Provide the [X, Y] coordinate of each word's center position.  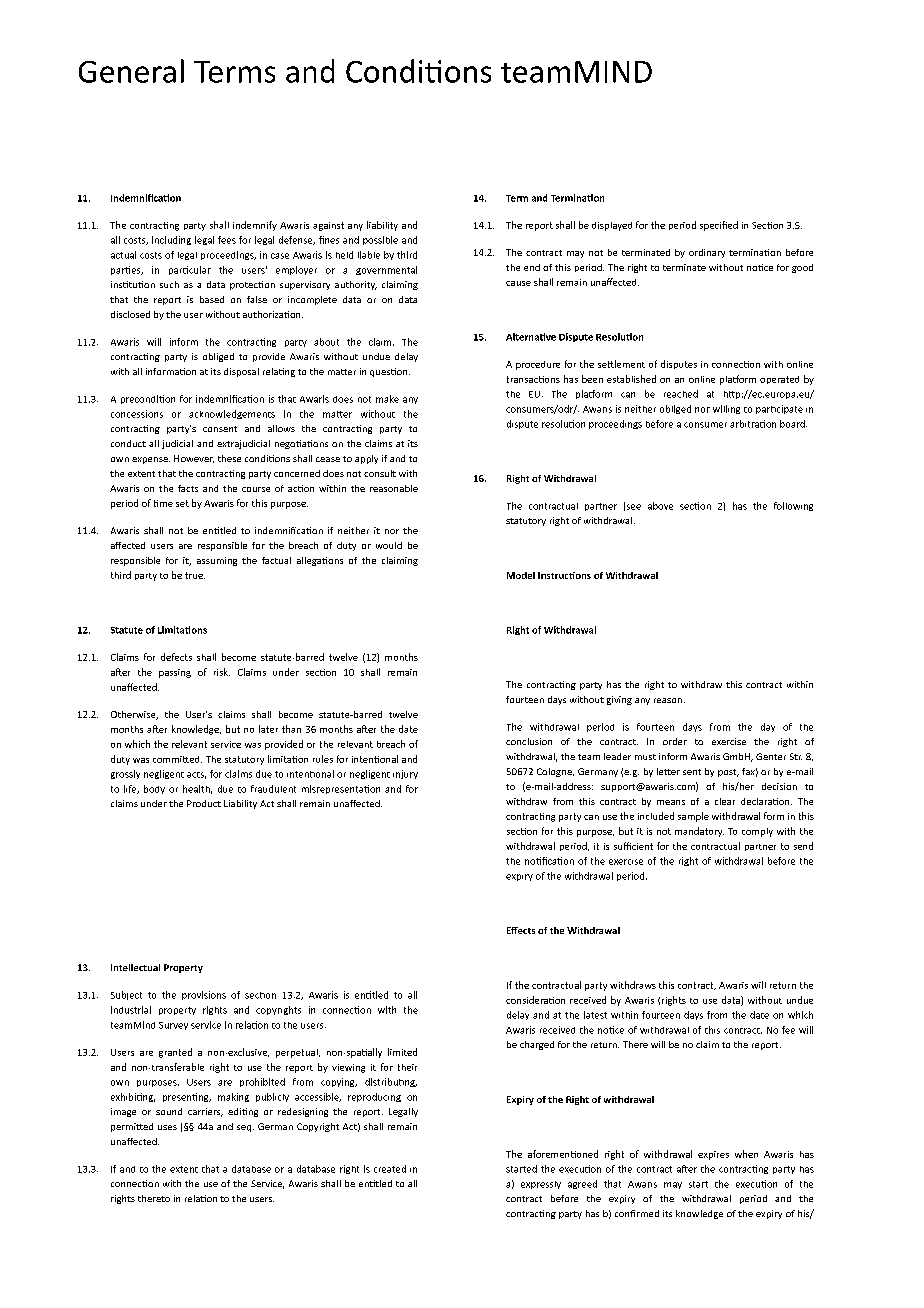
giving [619, 700]
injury [405, 774]
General [131, 71]
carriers [205, 1112]
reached [681, 394]
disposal [241, 372]
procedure [538, 365]
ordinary [707, 253]
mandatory [699, 832]
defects [176, 657]
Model [521, 575]
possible [380, 240]
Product [204, 803]
